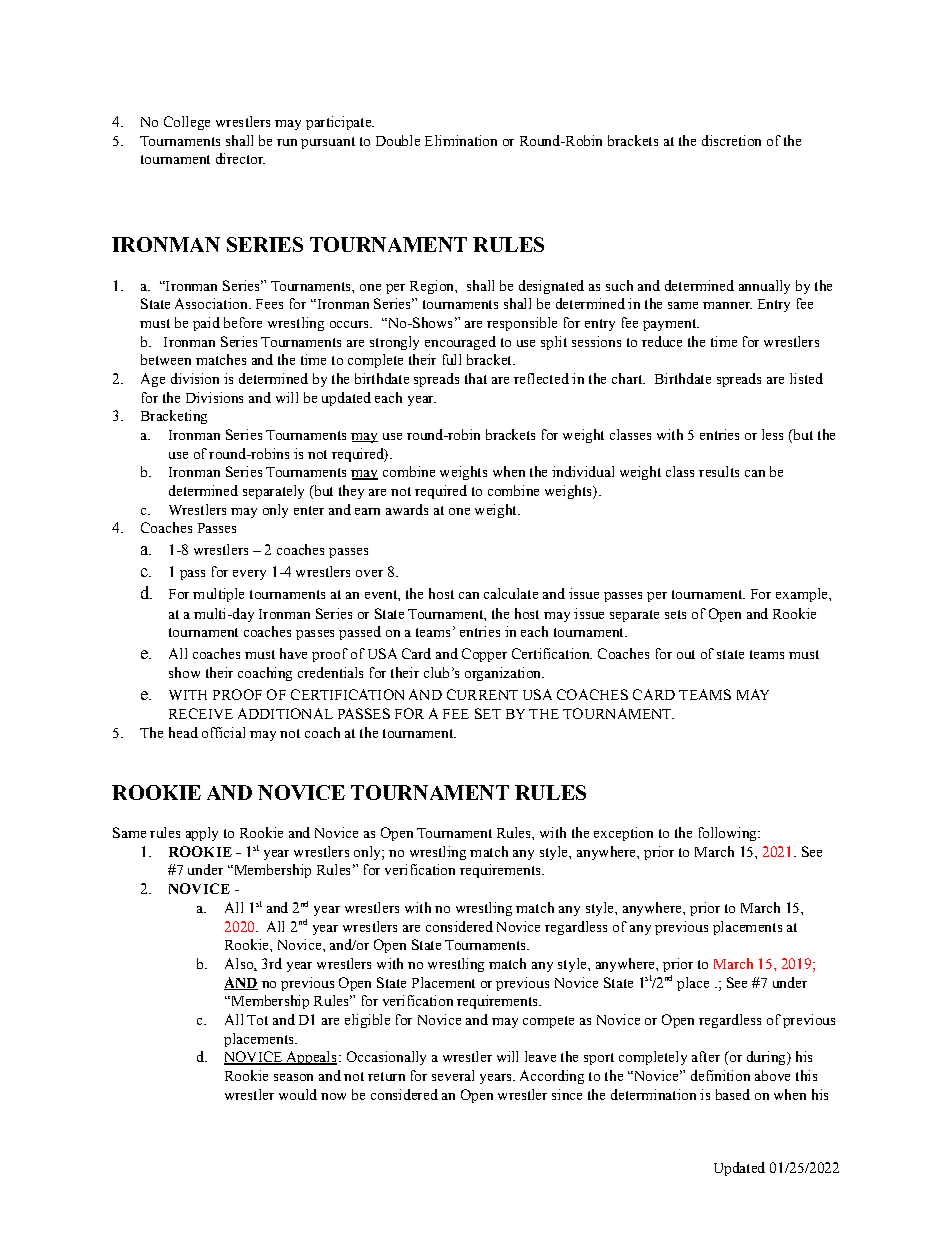  Describe the element at coordinates (453, 1075) in the page. I see `several` at that location.
